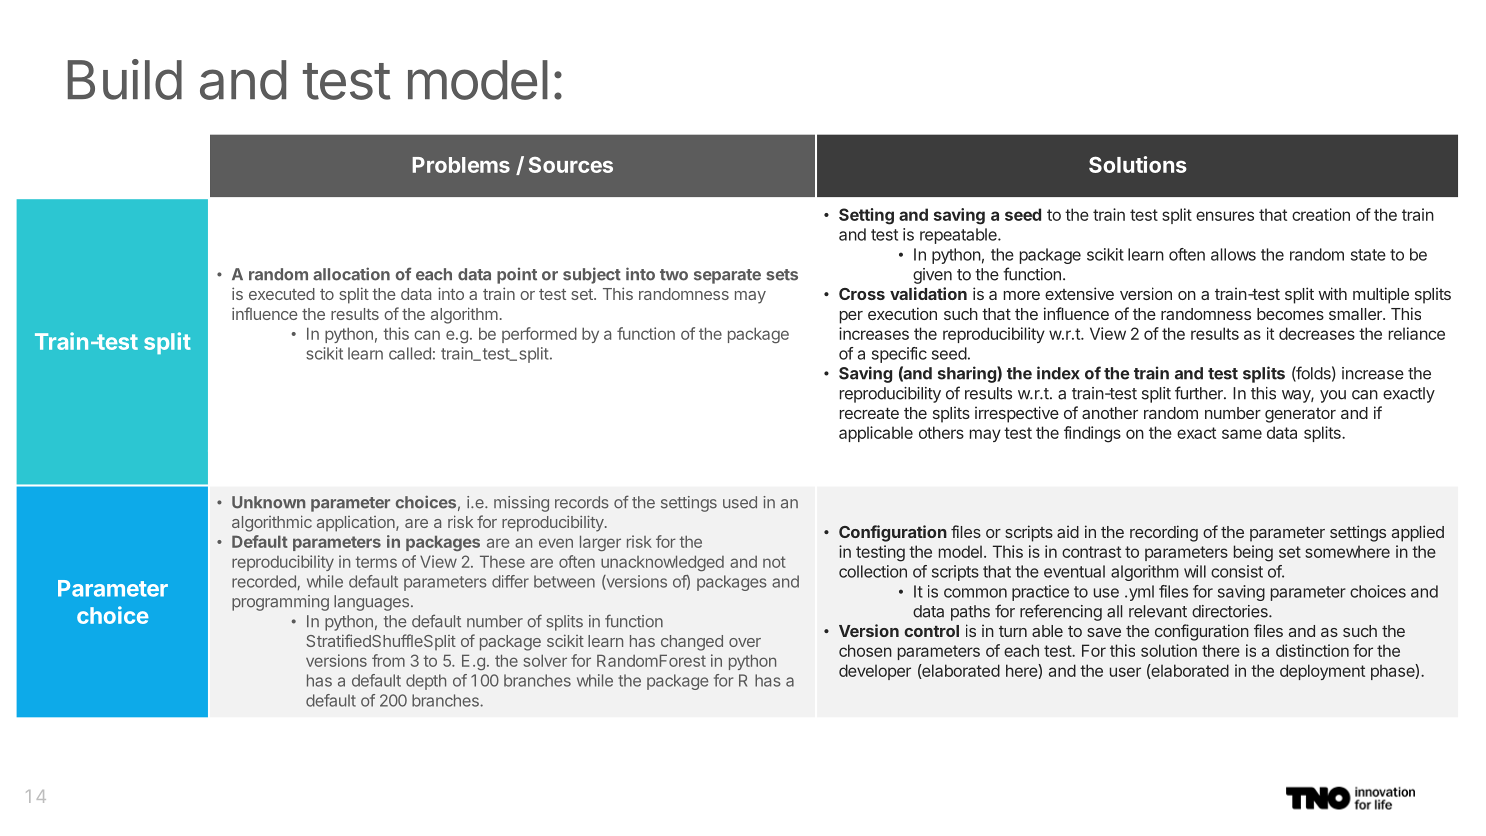 The image size is (1486, 836). What do you see at coordinates (1300, 415) in the screenshot?
I see `generator` at bounding box center [1300, 415].
